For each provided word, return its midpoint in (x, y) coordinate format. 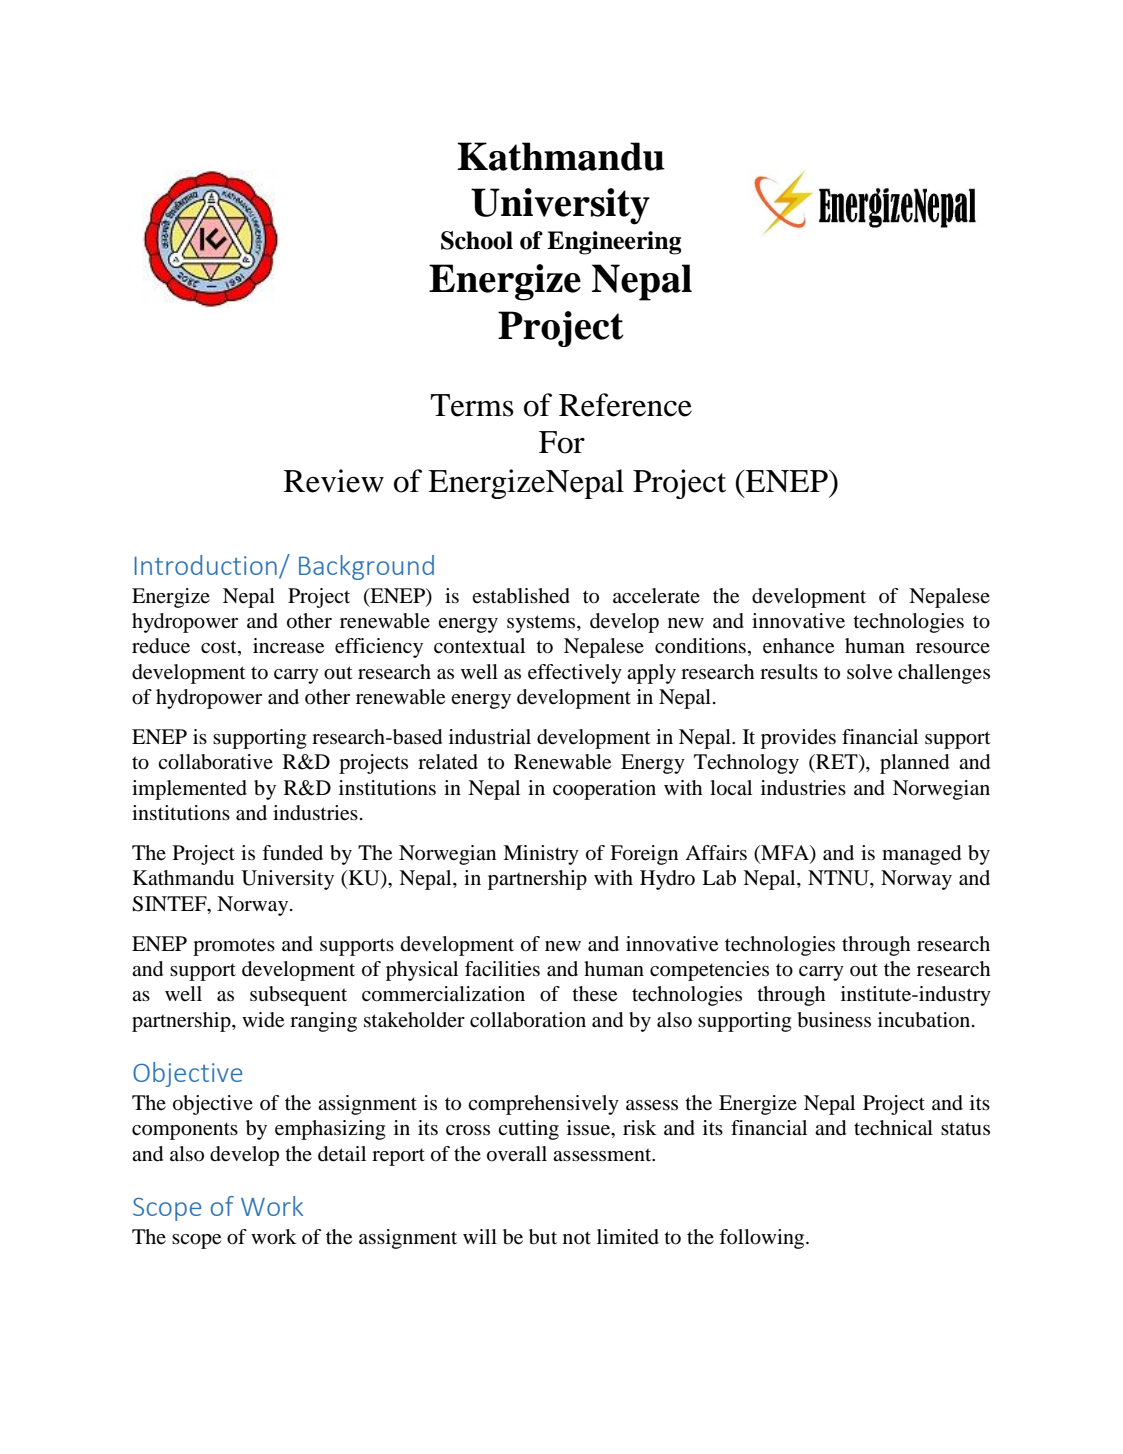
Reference (625, 405)
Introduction (205, 565)
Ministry (541, 855)
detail (342, 1154)
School (477, 240)
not (577, 1237)
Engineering (614, 243)
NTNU (839, 879)
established (521, 596)
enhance (798, 646)
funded (292, 853)
